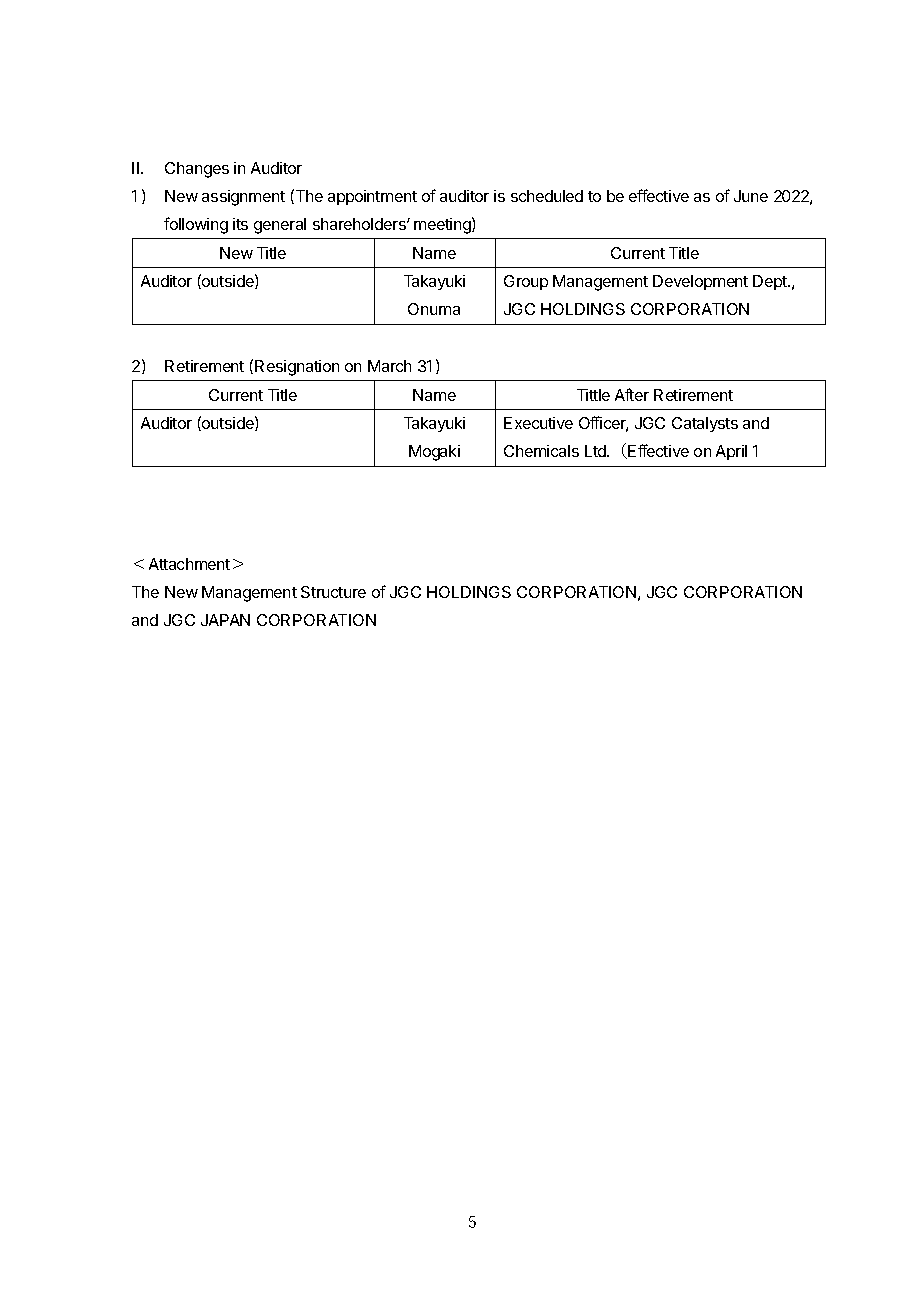  What do you see at coordinates (225, 620) in the screenshot?
I see `JAPAN` at bounding box center [225, 620].
